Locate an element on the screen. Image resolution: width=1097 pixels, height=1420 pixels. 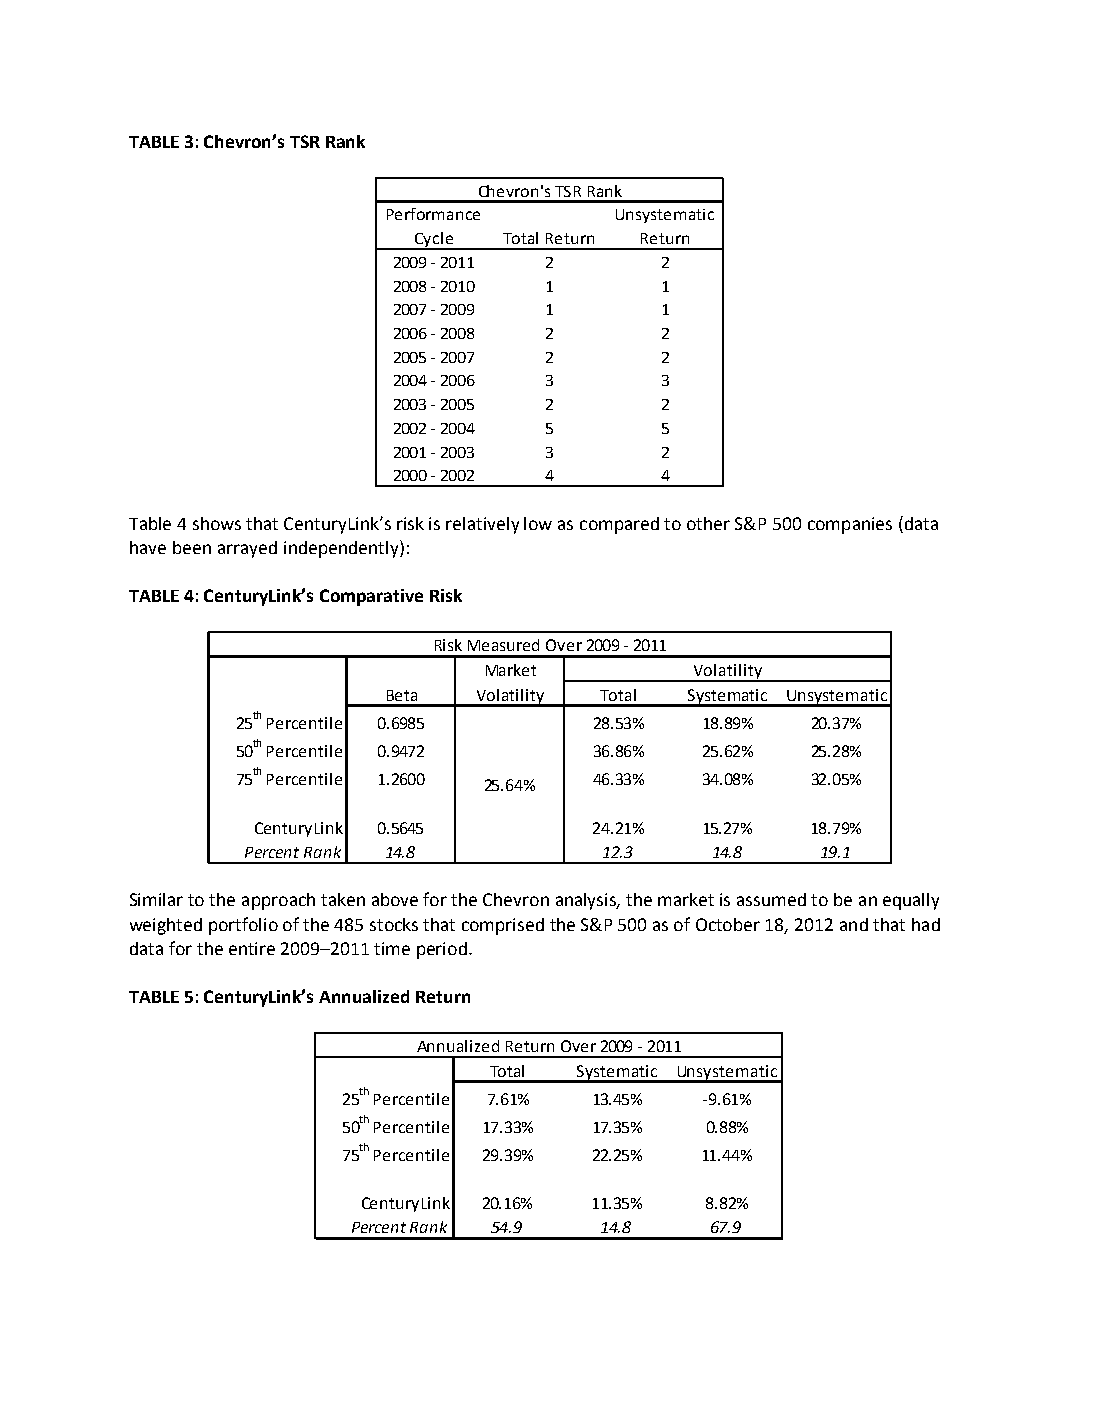
other is located at coordinates (708, 523).
